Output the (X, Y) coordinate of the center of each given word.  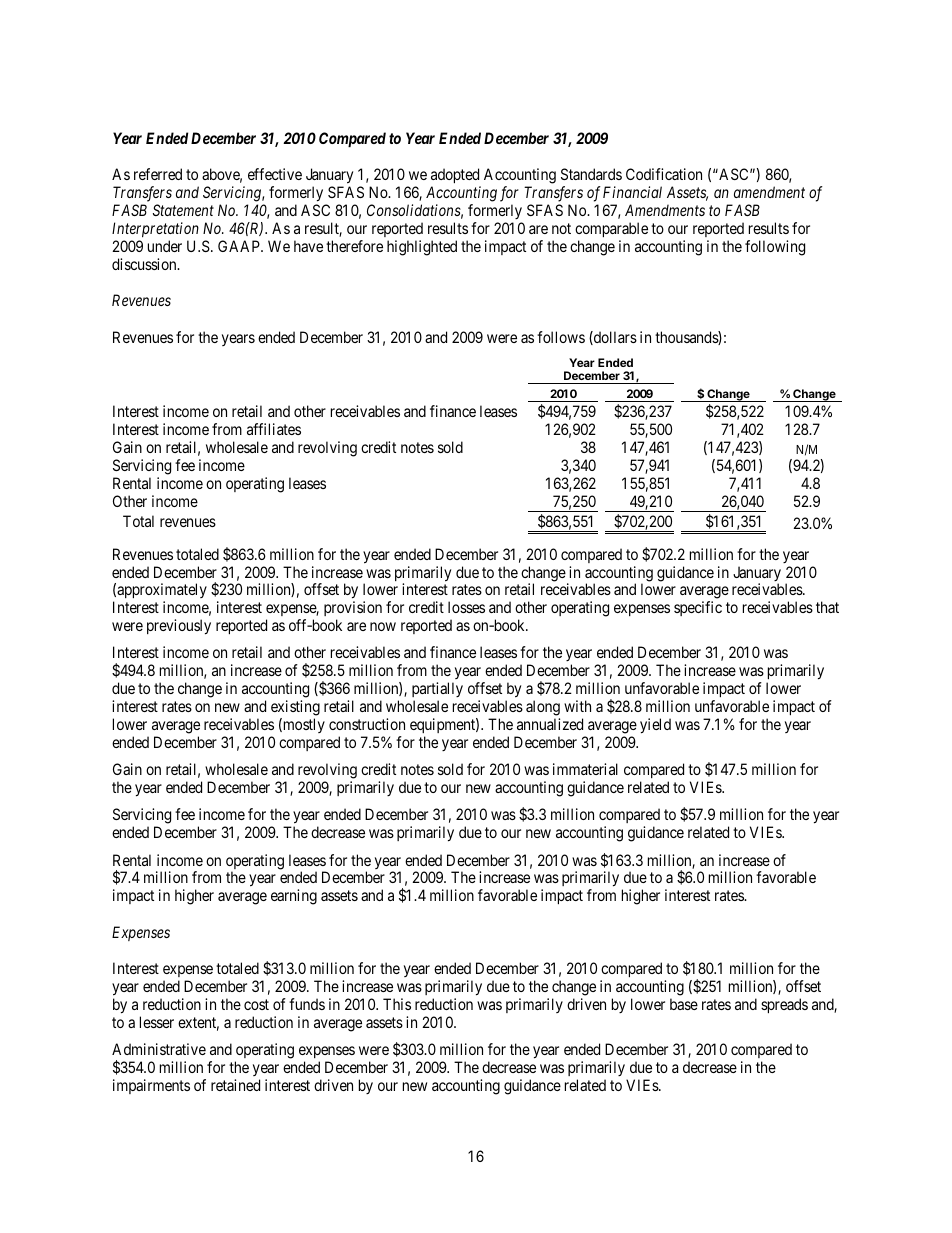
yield (655, 726)
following (775, 248)
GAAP (240, 246)
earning (294, 897)
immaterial (585, 769)
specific (698, 608)
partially (437, 691)
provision (353, 610)
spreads (784, 1005)
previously (179, 627)
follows (561, 337)
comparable (611, 229)
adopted (456, 177)
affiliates (274, 429)
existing (295, 708)
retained (235, 1085)
